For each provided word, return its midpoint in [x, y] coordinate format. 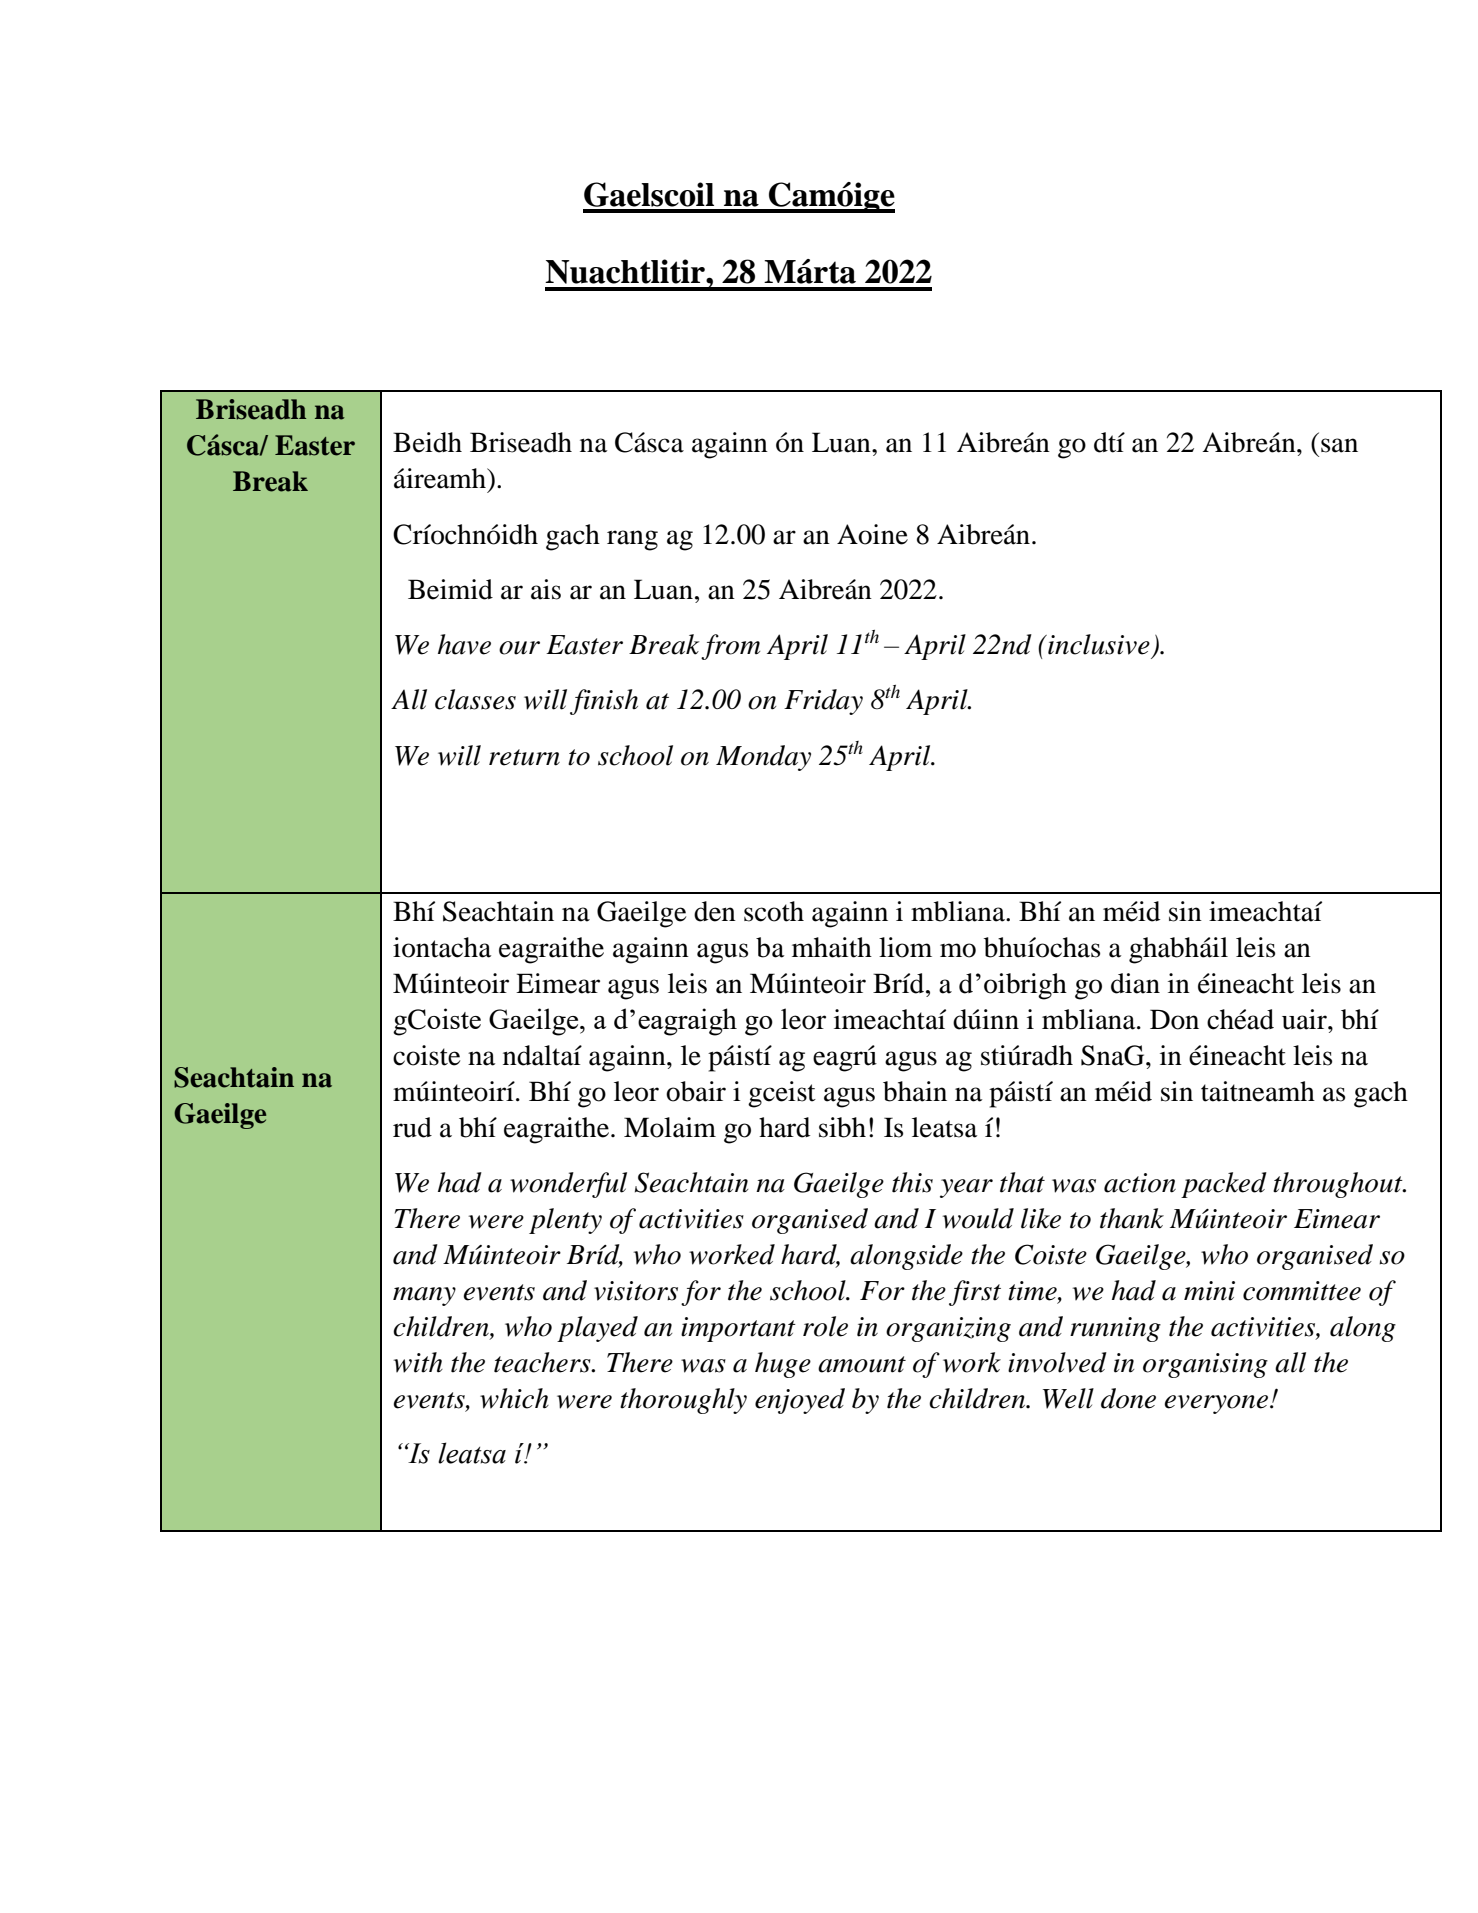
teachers [543, 1362]
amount [862, 1364]
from [730, 647]
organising [1205, 1365]
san [1339, 445]
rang [632, 540]
